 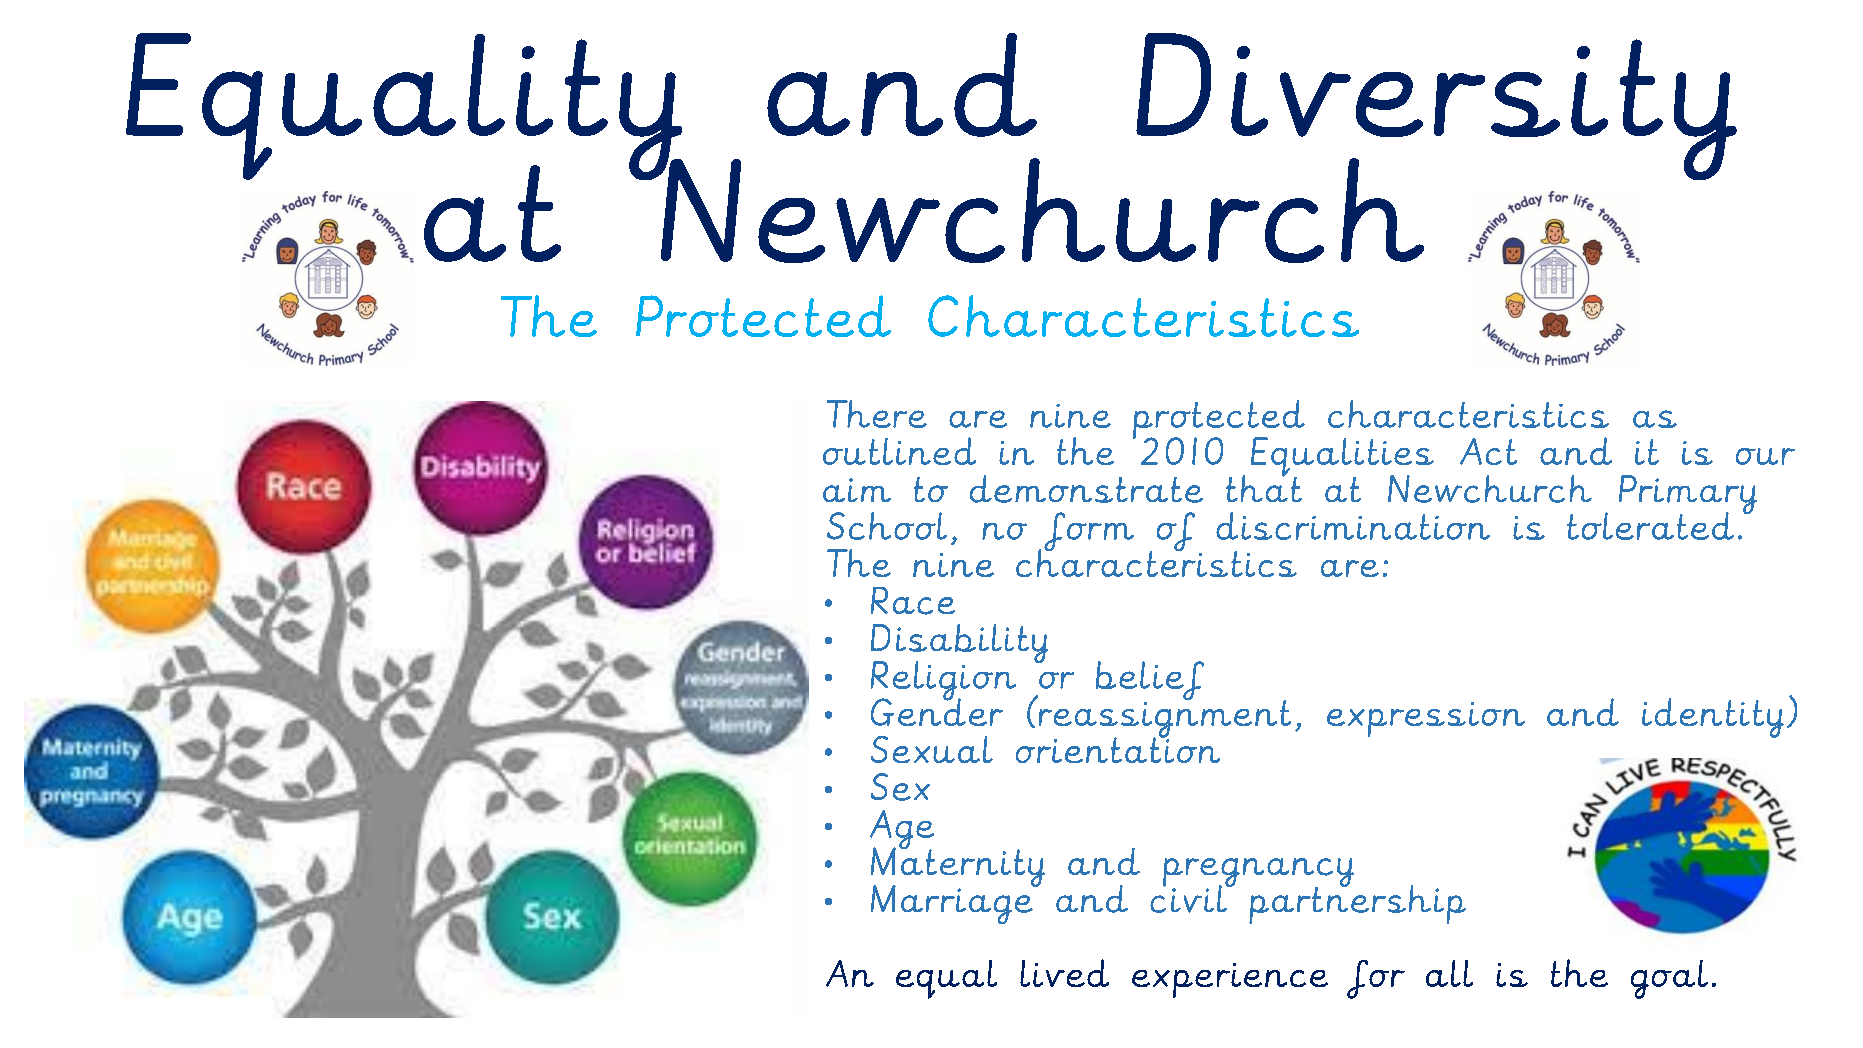 What do you see at coordinates (899, 451) in the screenshot?
I see `outlined` at bounding box center [899, 451].
